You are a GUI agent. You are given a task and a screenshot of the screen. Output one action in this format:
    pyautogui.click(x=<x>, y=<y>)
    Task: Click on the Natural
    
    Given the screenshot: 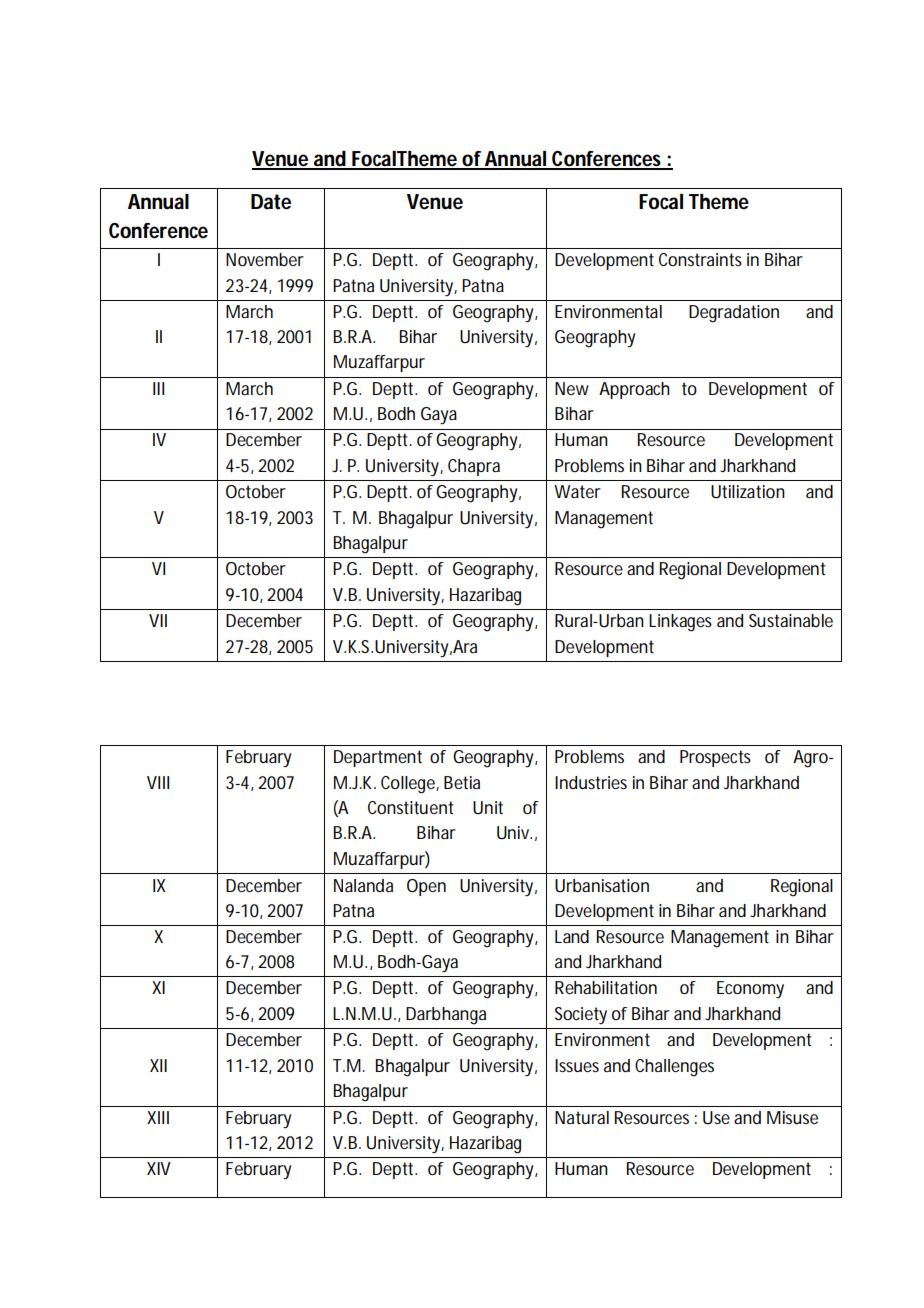 What is the action you would take?
    pyautogui.click(x=582, y=1117)
